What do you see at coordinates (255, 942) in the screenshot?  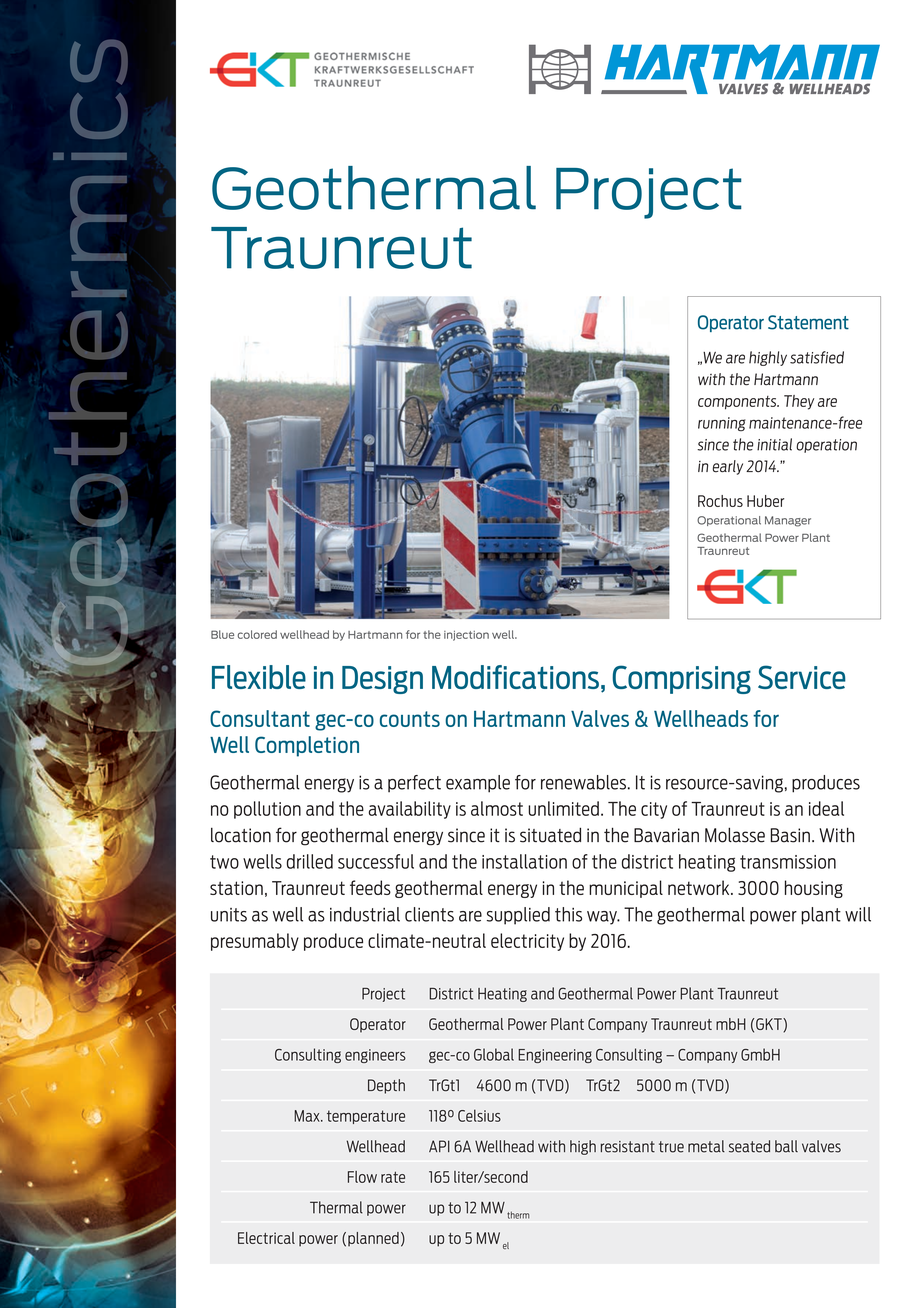 I see `presumably` at bounding box center [255, 942].
